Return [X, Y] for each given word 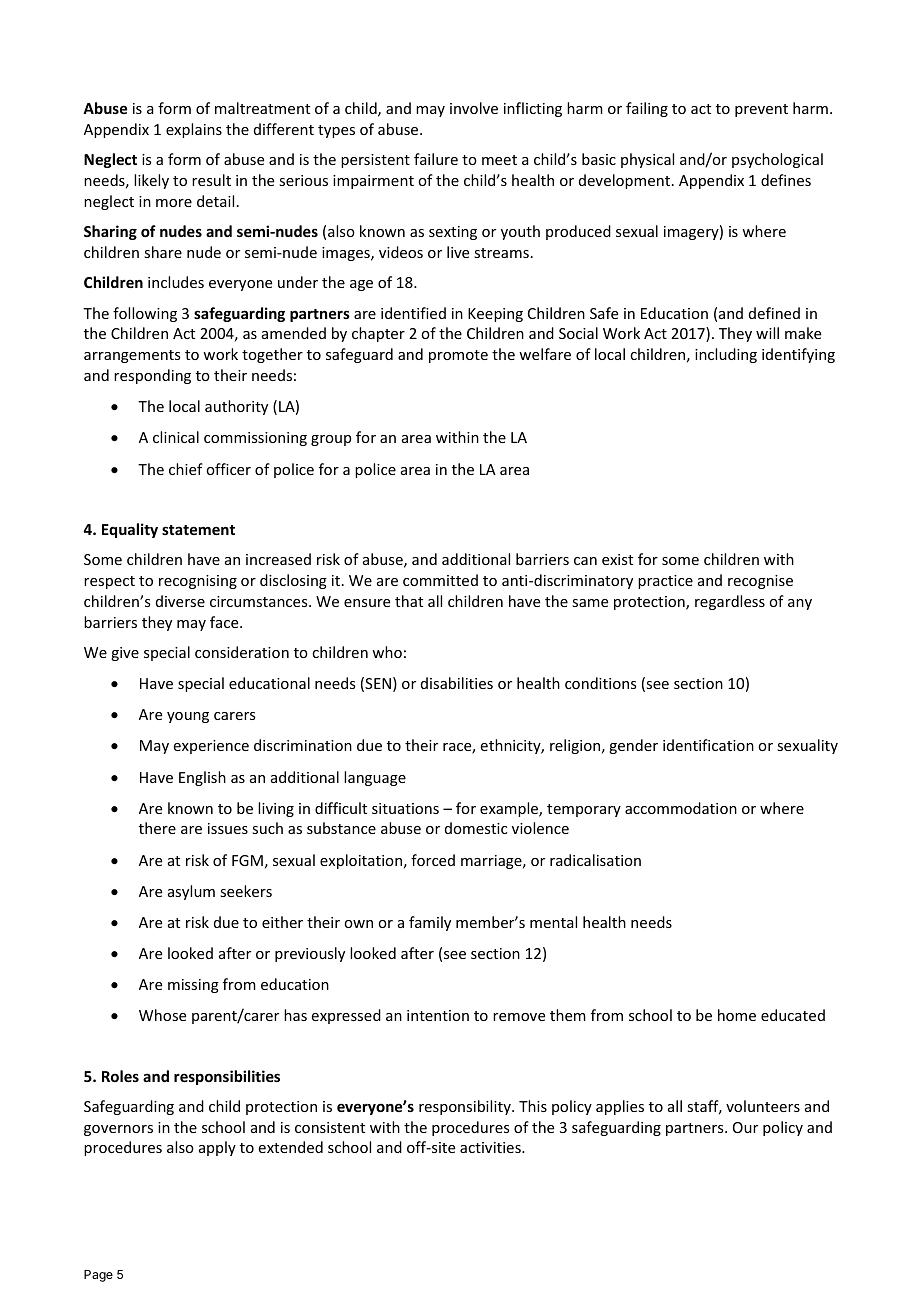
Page [98, 1276]
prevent [761, 110]
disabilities [457, 683]
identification [708, 745]
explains [194, 130]
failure [436, 159]
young [188, 717]
